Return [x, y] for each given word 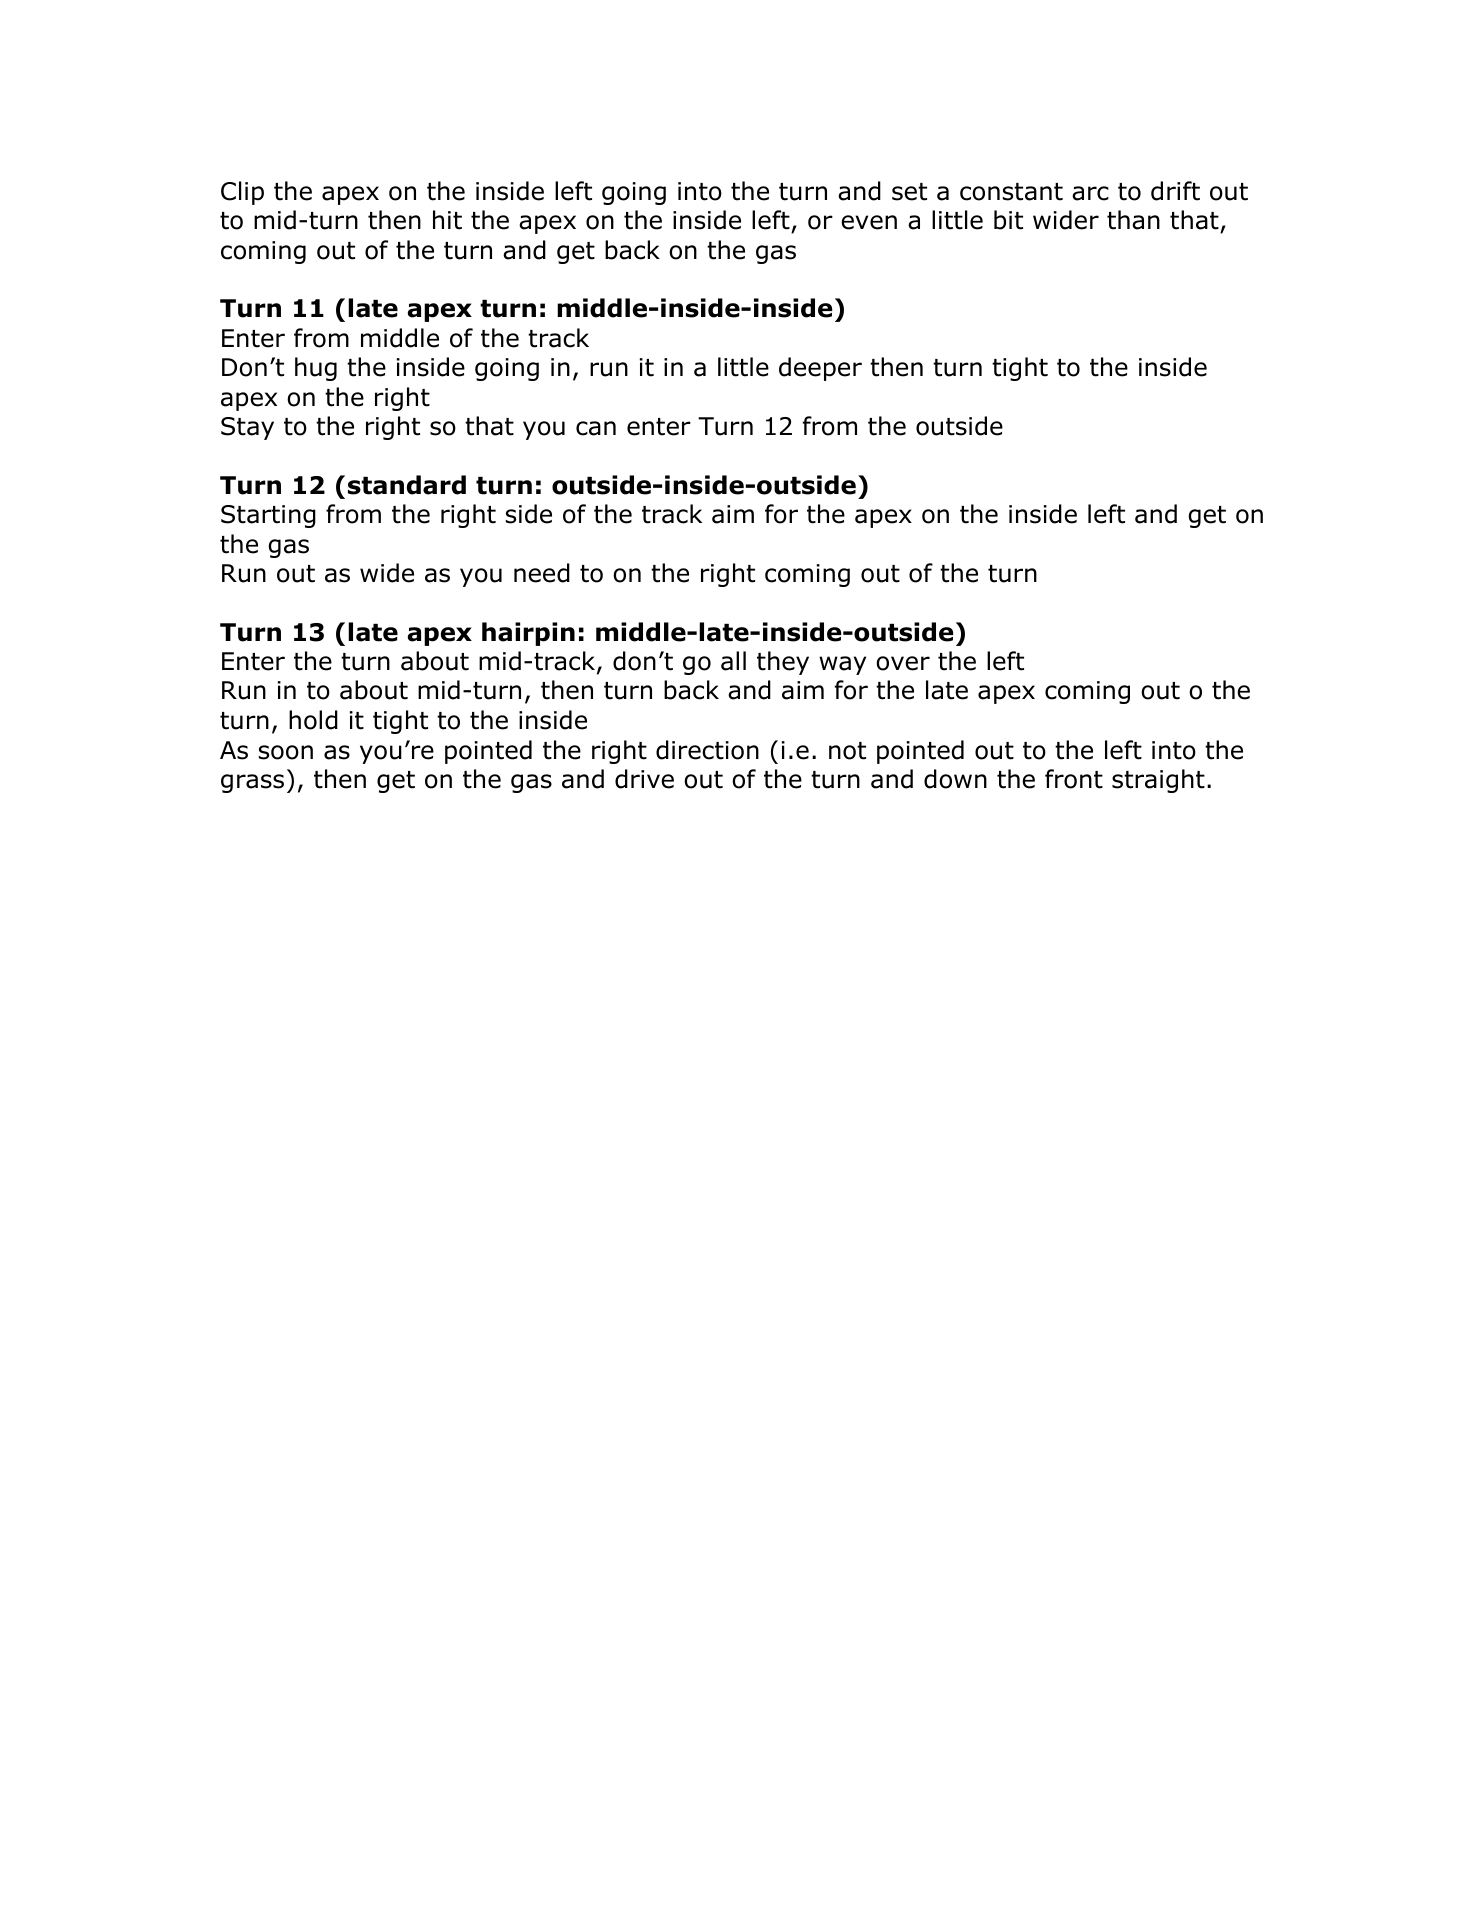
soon [286, 752]
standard [407, 485]
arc [1090, 193]
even [869, 222]
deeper [820, 369]
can [596, 428]
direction [707, 750]
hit [447, 220]
